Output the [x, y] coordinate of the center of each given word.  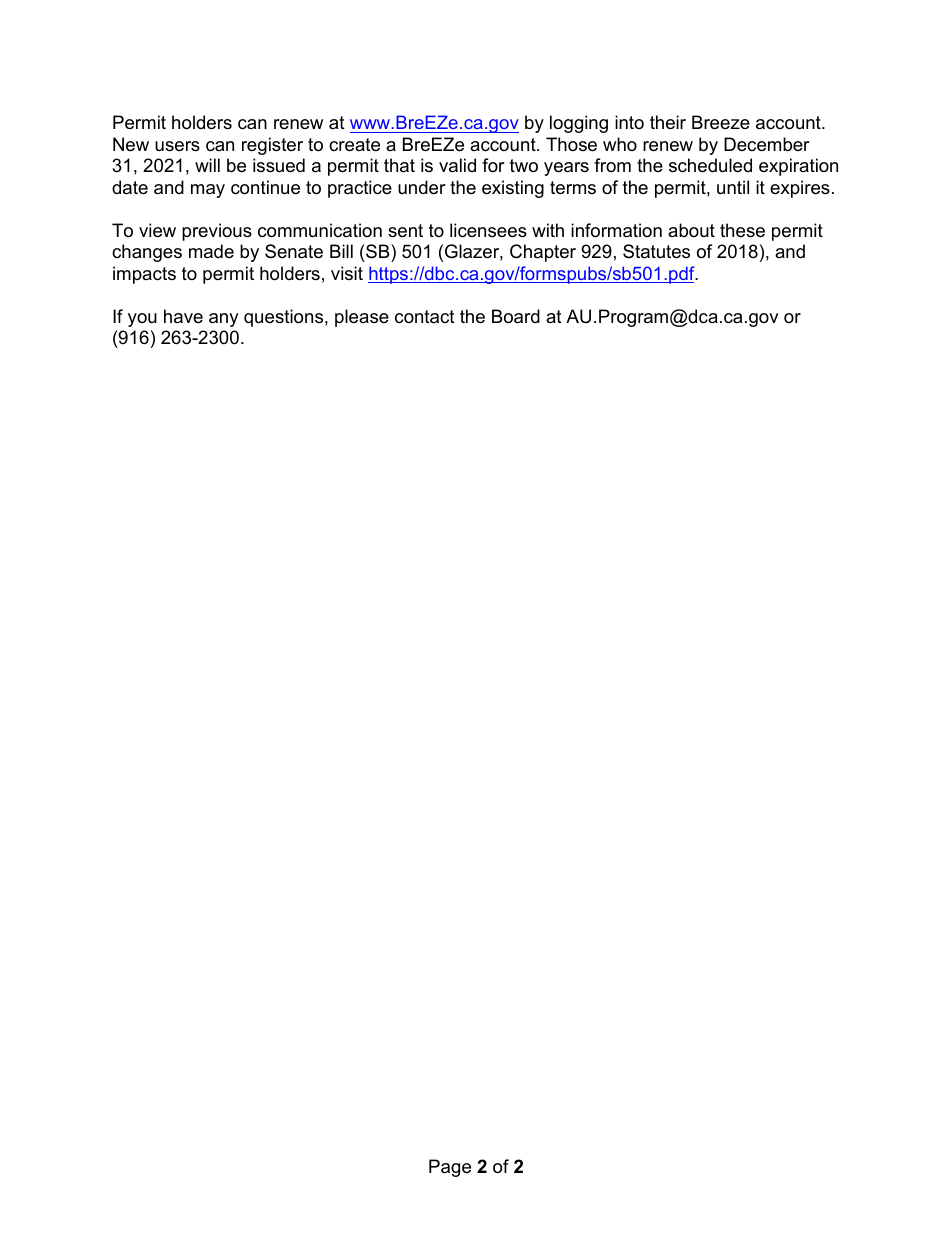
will [207, 165]
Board [516, 316]
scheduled [710, 165]
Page [450, 1168]
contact [425, 317]
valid [457, 165]
